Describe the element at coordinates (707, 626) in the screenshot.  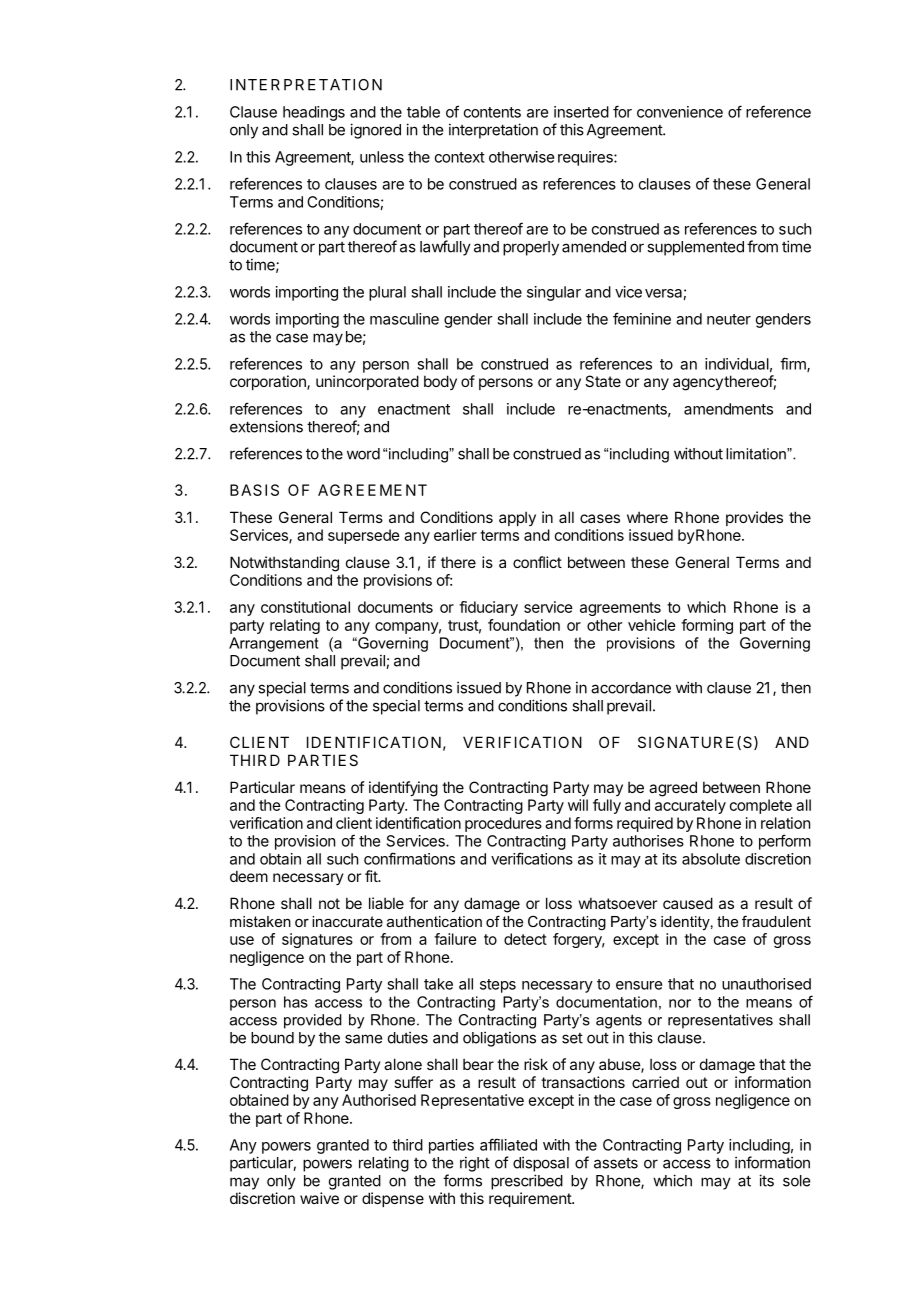
I see `forming` at that location.
